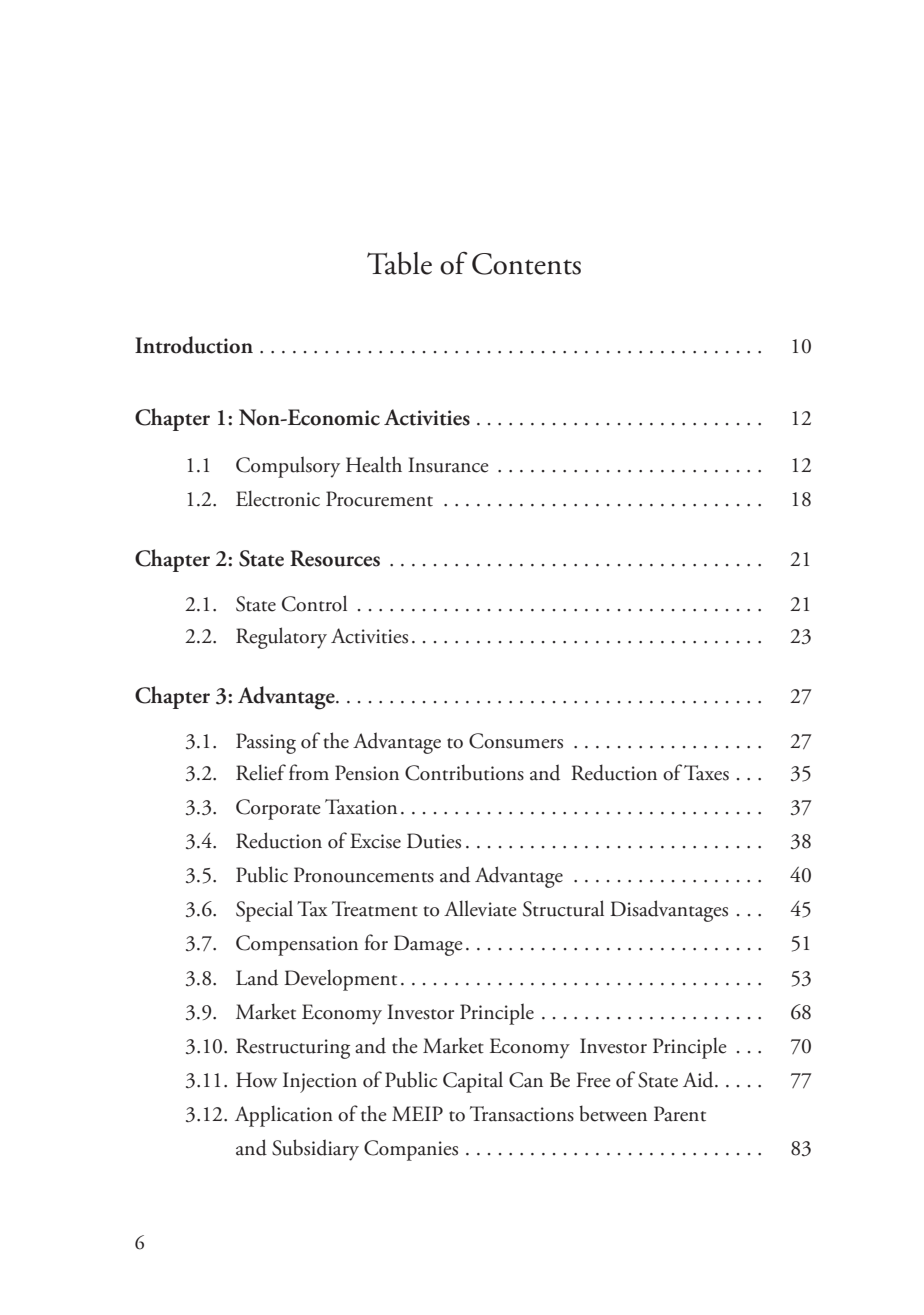 This screenshot has height=1315, width=924. Describe the element at coordinates (266, 743) in the screenshot. I see `Passing` at that location.
